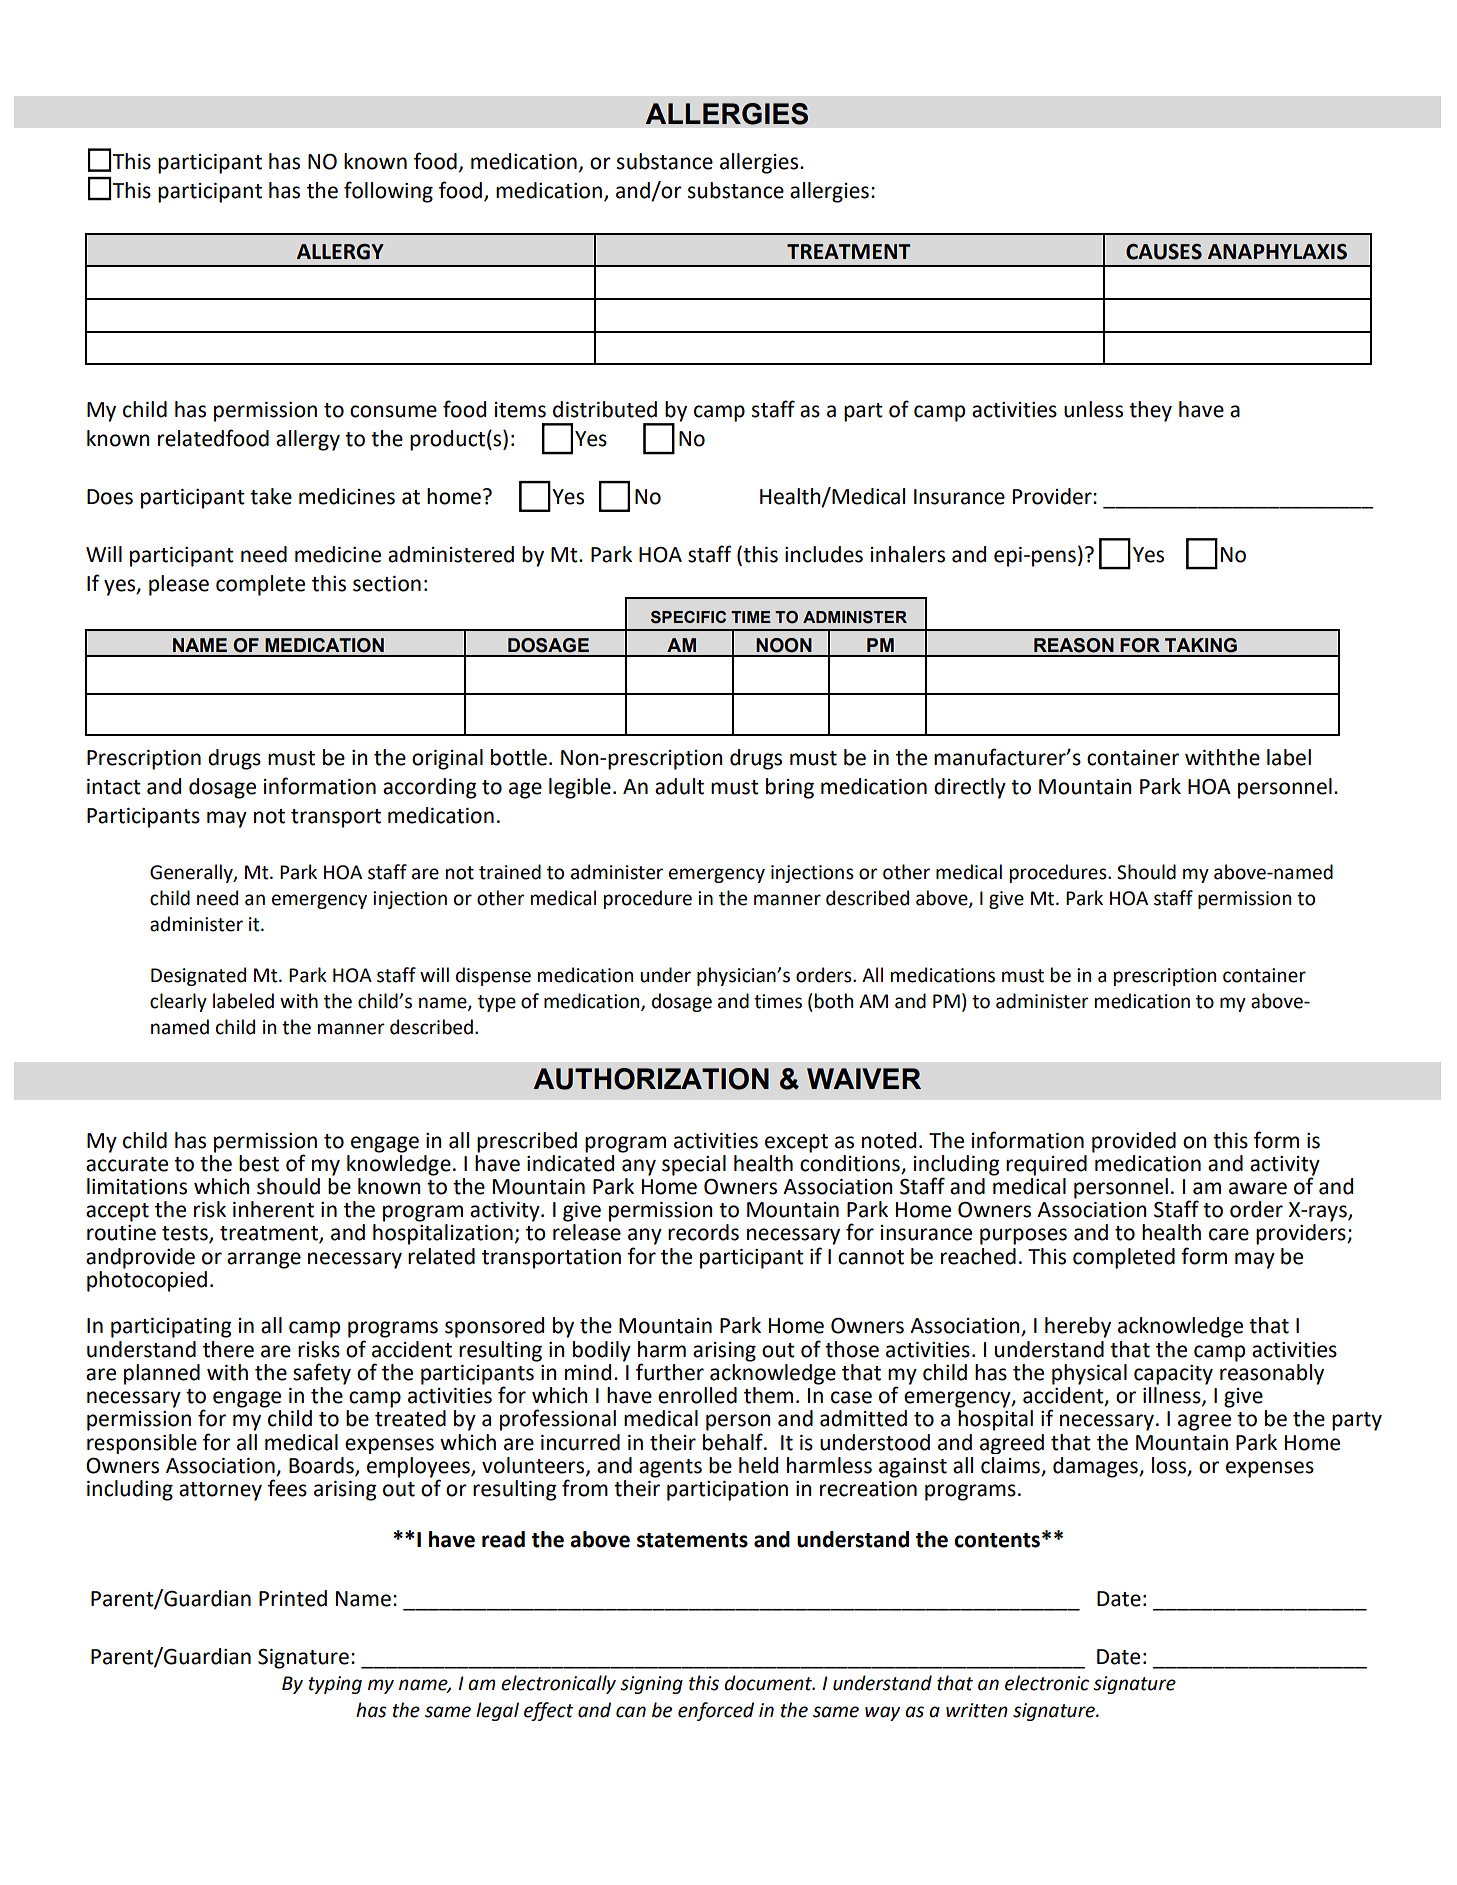  I want to click on provided, so click(1134, 1142).
